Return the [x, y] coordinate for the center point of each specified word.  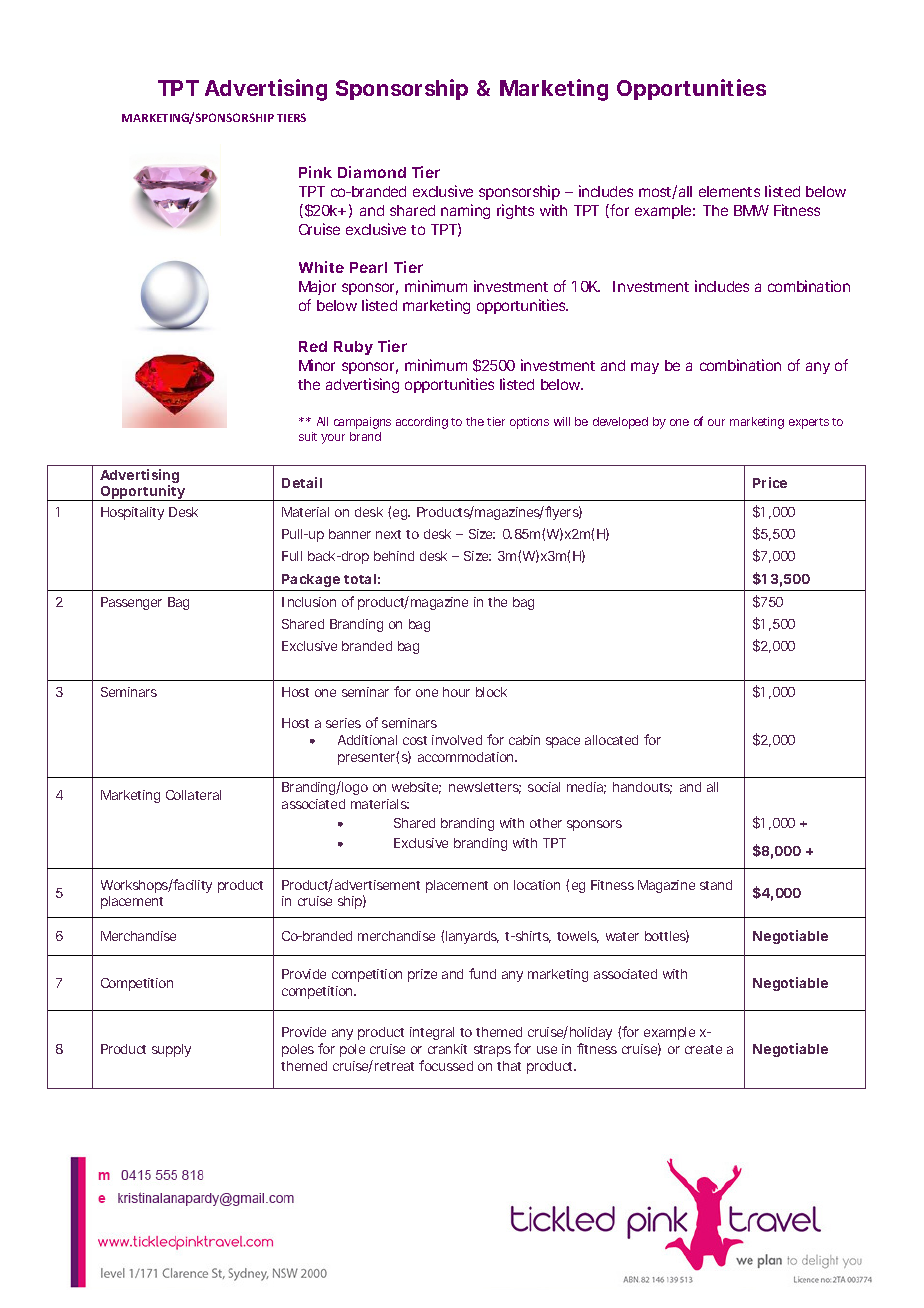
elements [729, 191]
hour [456, 692]
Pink [315, 172]
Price [770, 482]
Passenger [131, 603]
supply [171, 1050]
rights [515, 211]
